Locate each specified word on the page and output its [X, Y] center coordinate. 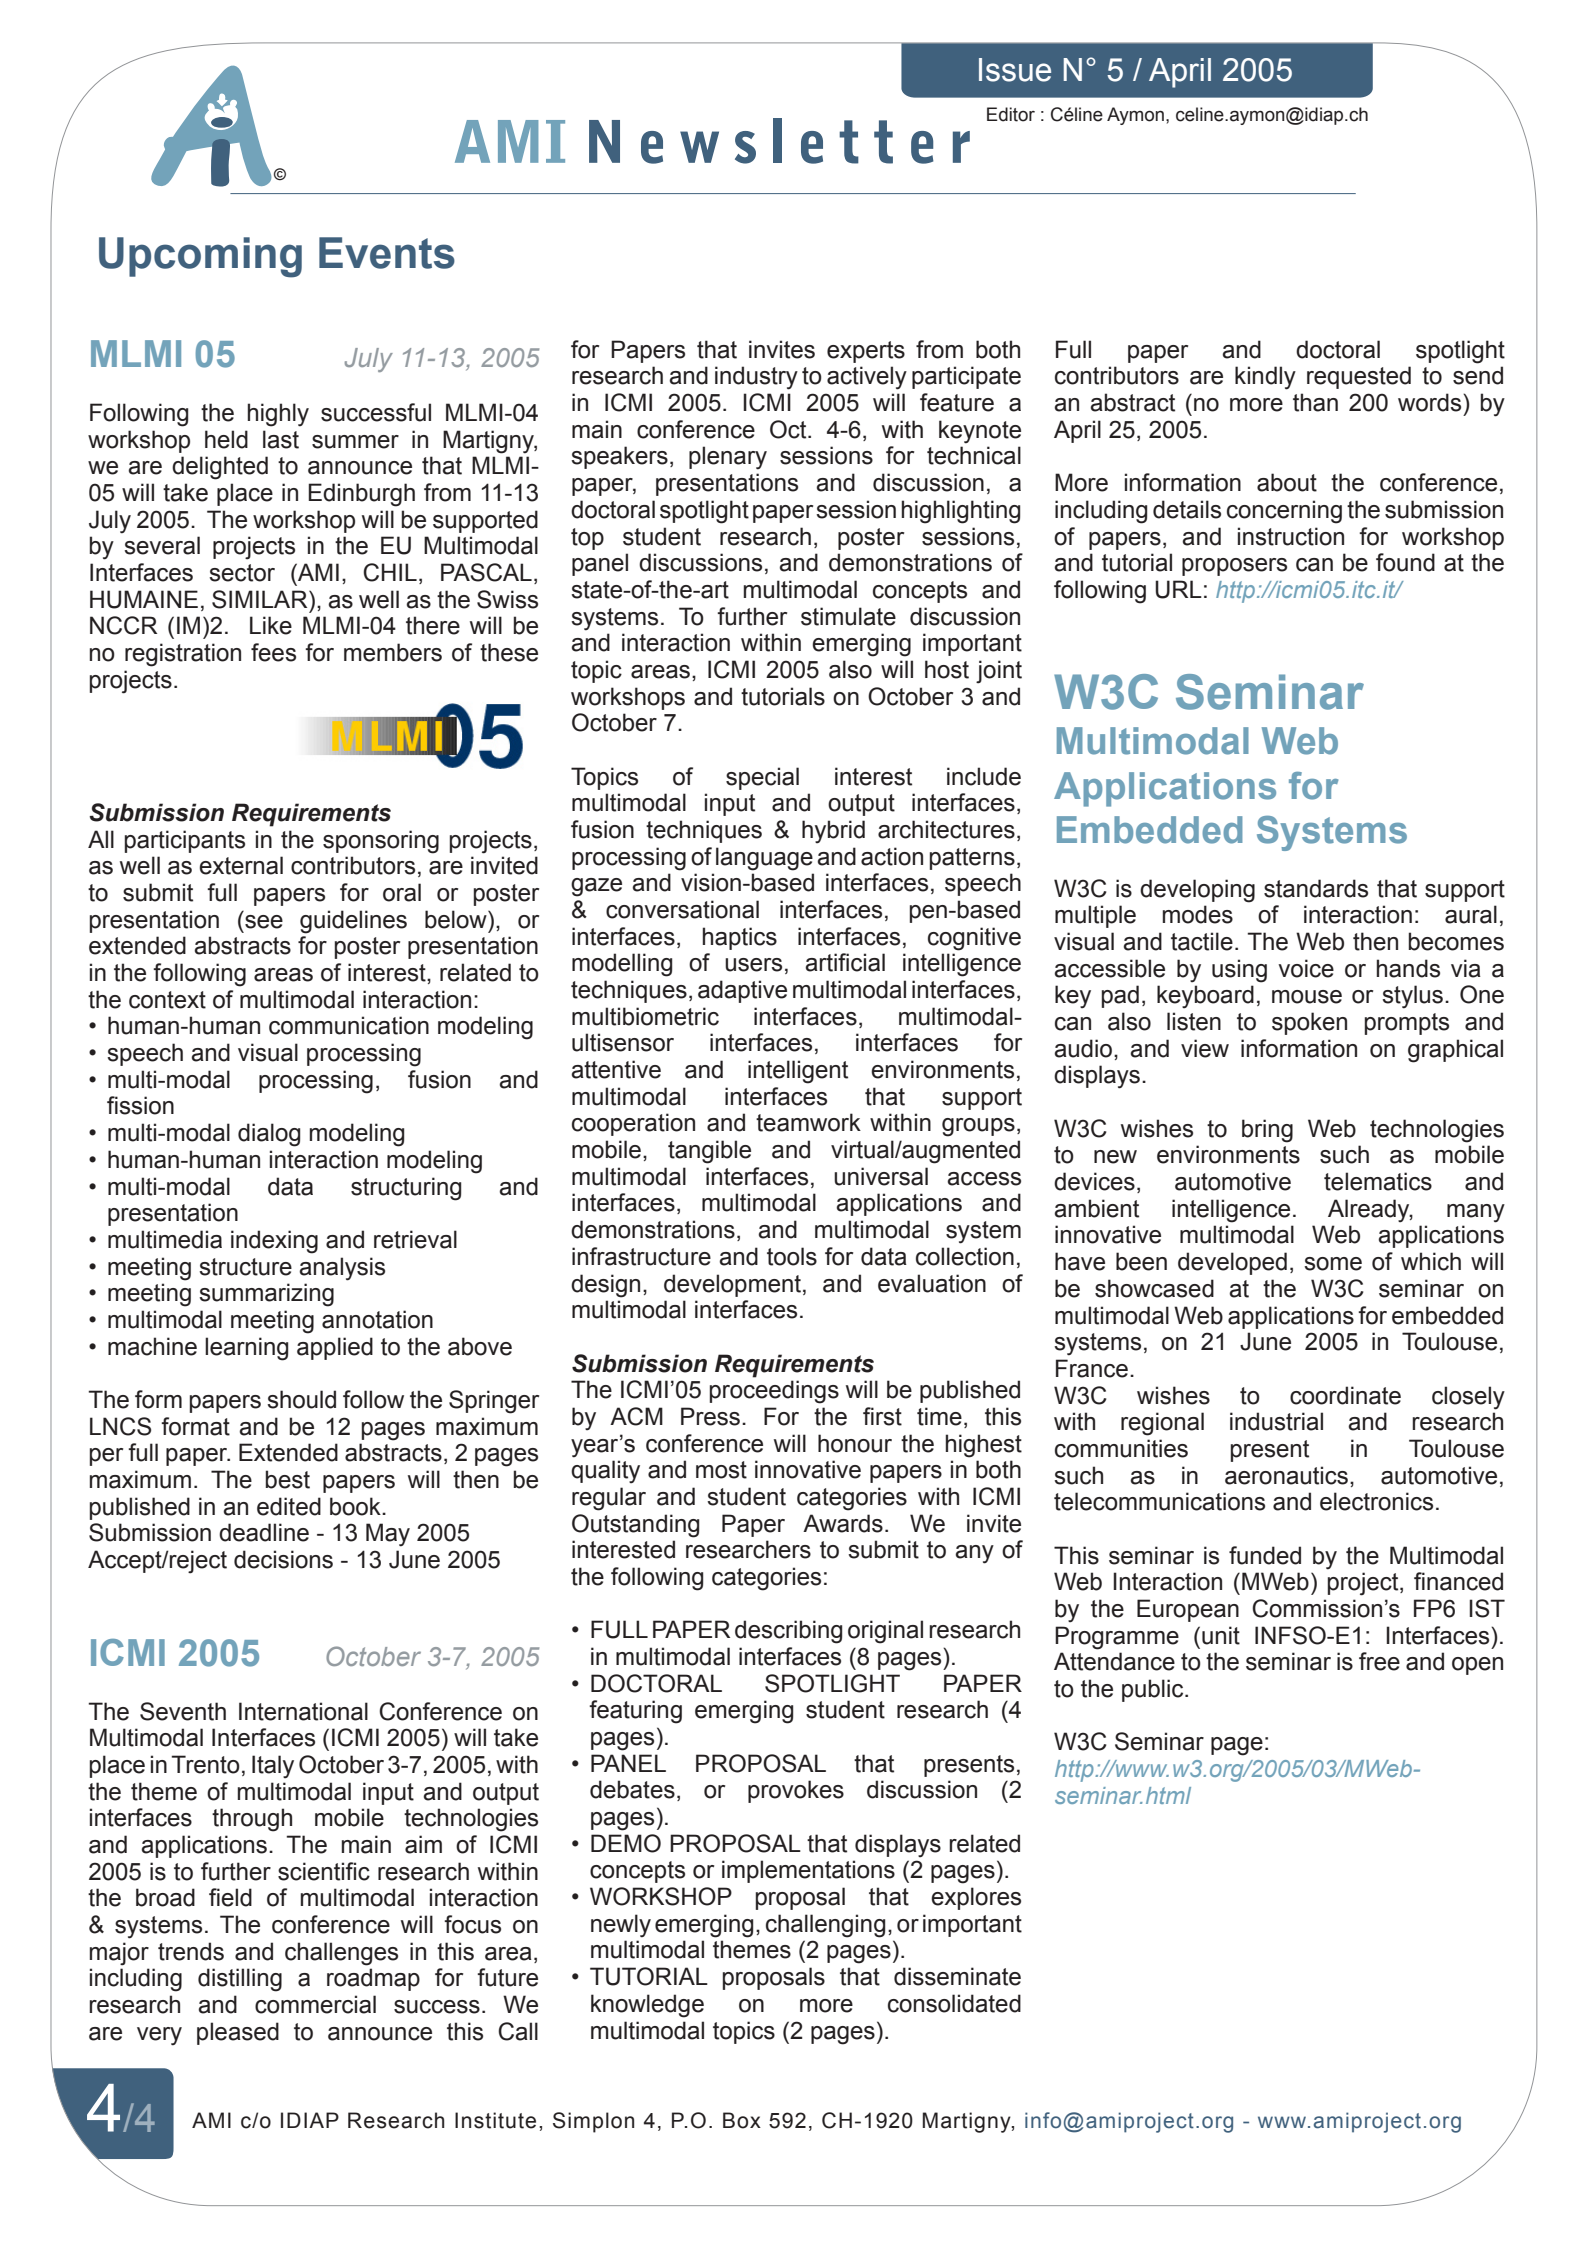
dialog [269, 1135]
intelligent [798, 1072]
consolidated [954, 2003]
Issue [1015, 70]
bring [1267, 1131]
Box [742, 2120]
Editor [1011, 114]
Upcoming [200, 257]
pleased [238, 2033]
